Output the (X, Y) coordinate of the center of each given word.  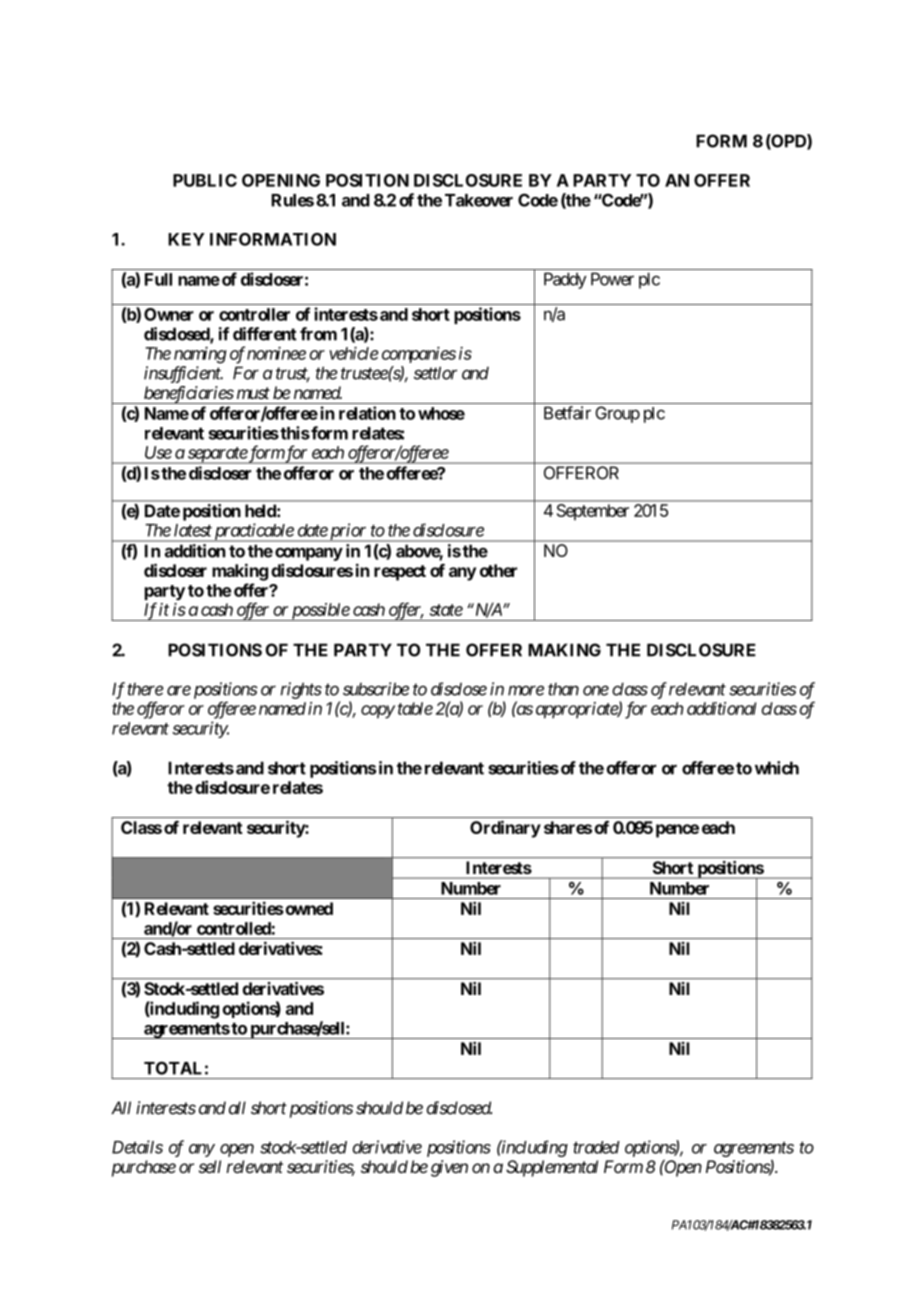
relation (367, 413)
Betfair (567, 413)
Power (612, 279)
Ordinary (505, 829)
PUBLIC (205, 180)
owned (308, 908)
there (145, 689)
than (563, 689)
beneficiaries (188, 395)
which (777, 768)
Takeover (479, 200)
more (526, 690)
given (449, 1168)
